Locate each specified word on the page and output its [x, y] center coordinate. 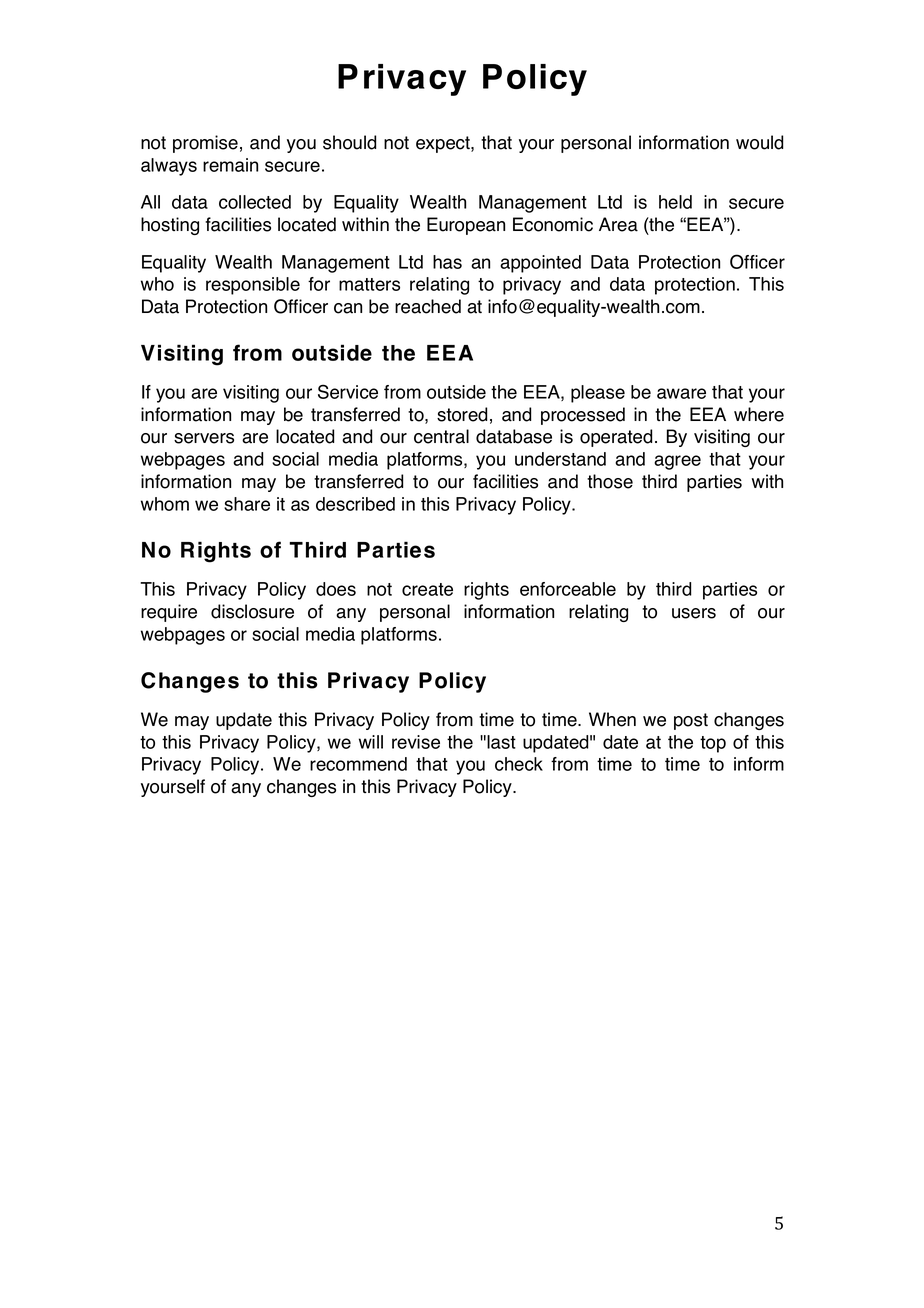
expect [444, 144]
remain [230, 165]
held [675, 202]
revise [416, 742]
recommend [358, 764]
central [441, 436]
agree [677, 462]
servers [204, 438]
